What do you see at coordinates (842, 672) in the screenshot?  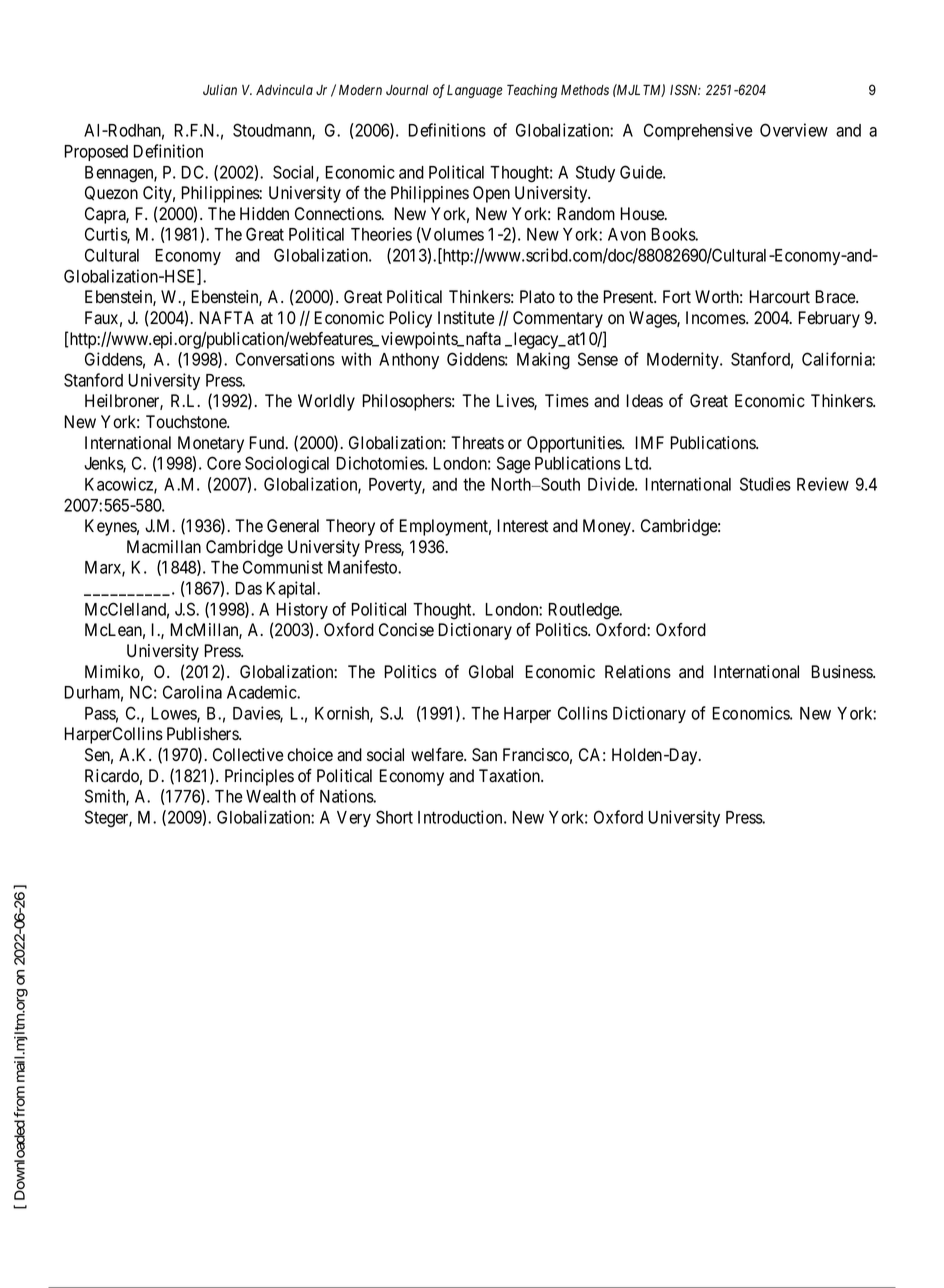 I see `Business` at bounding box center [842, 672].
